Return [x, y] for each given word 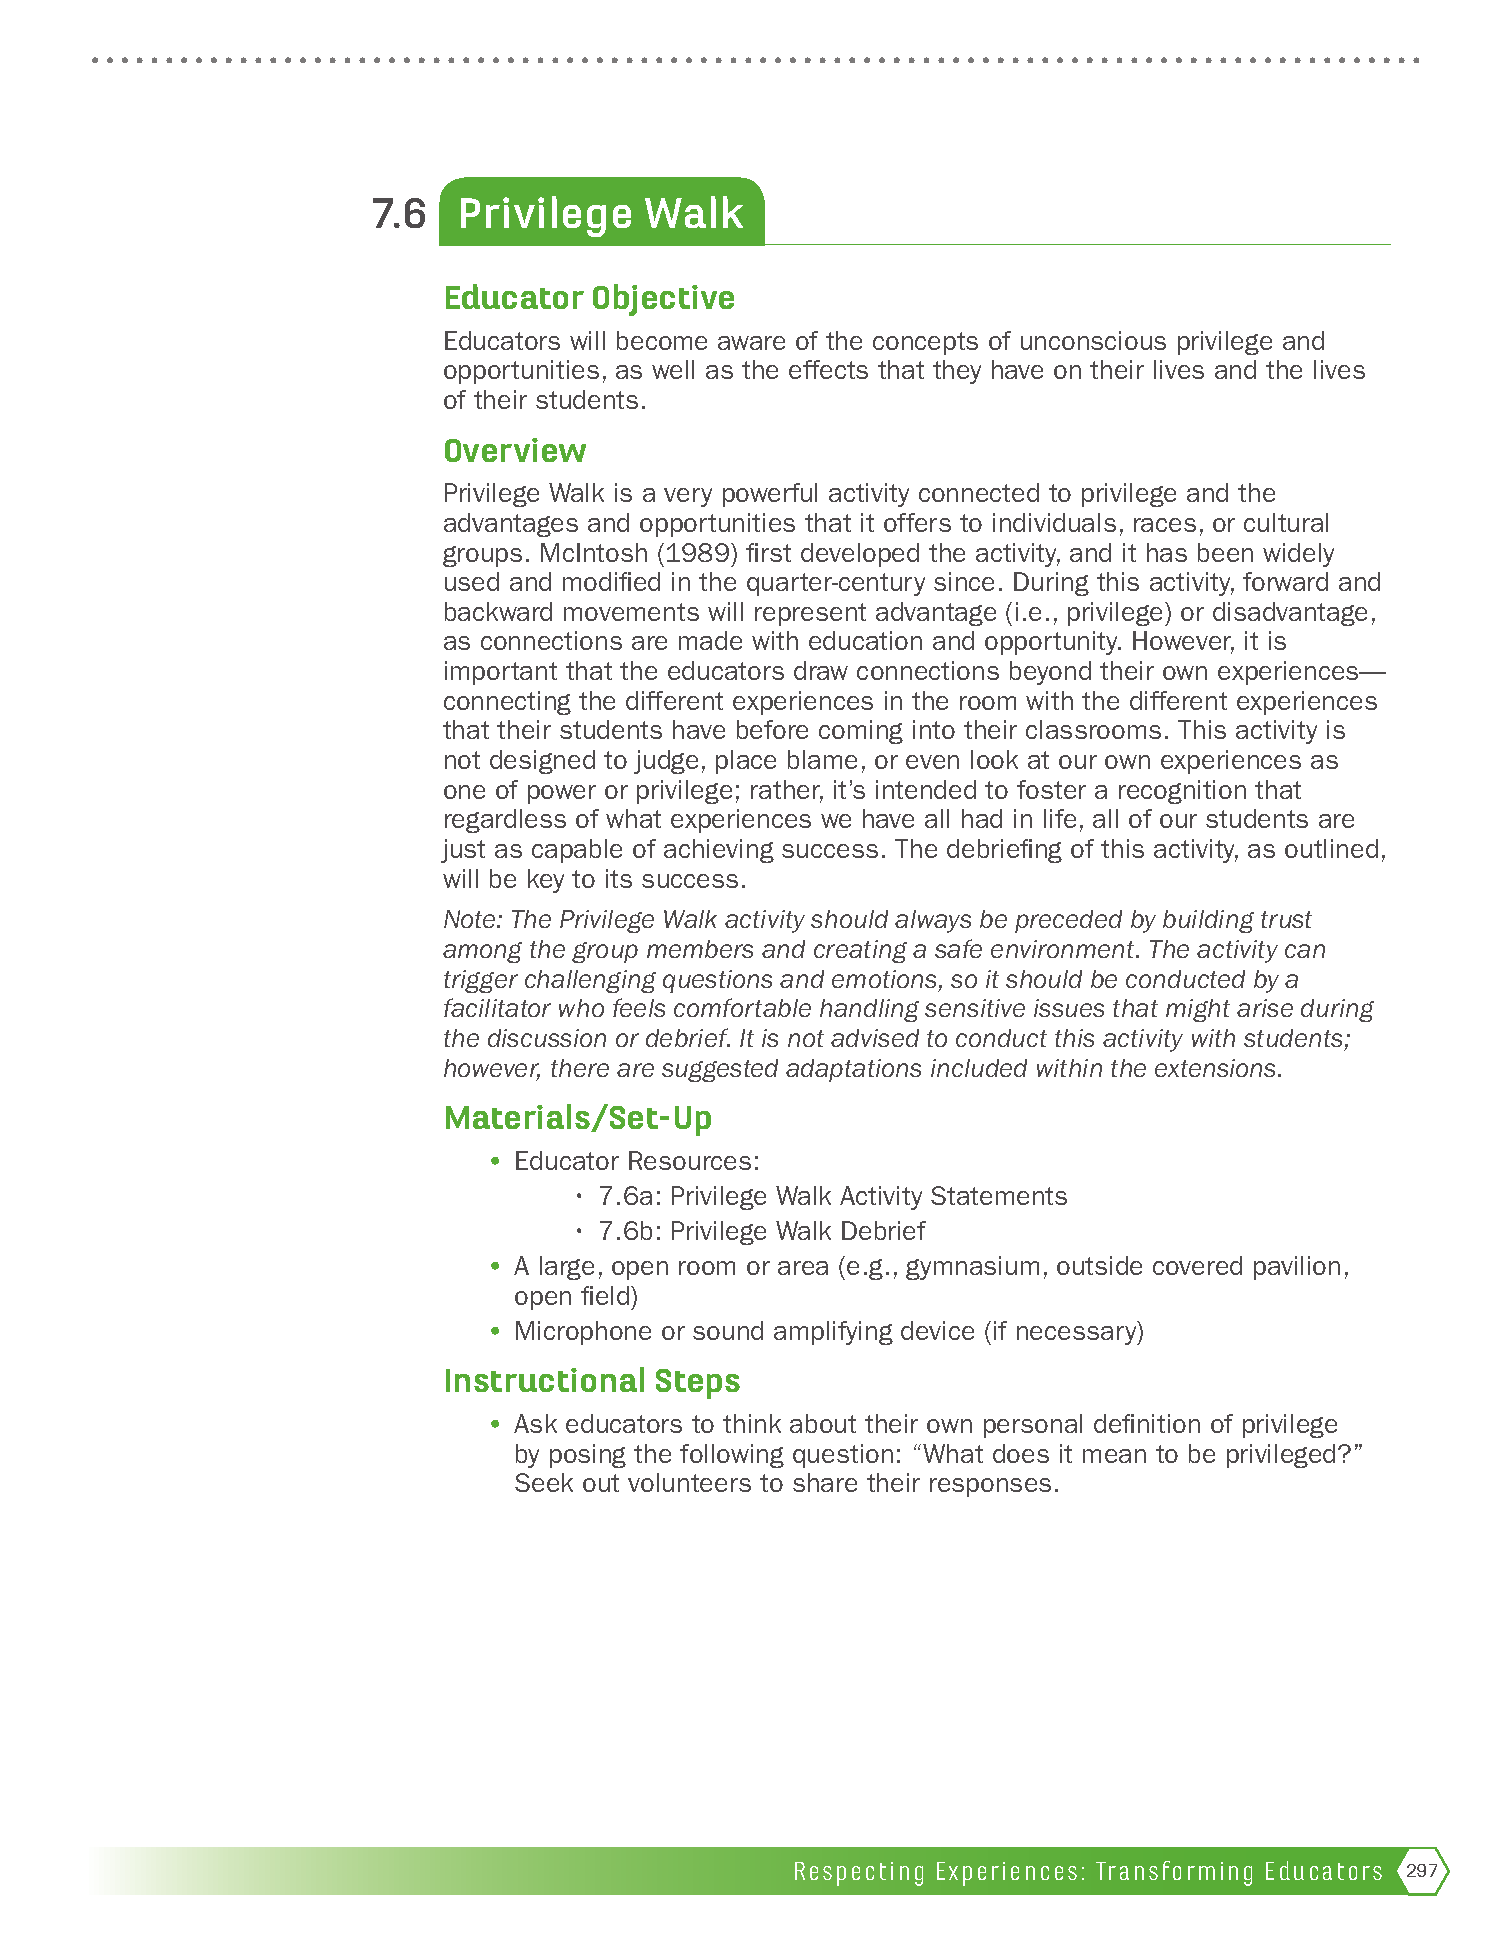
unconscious [1093, 340]
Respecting [859, 1874]
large [567, 1268]
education [865, 640]
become [662, 340]
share [825, 1482]
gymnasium [972, 1268]
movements [631, 612]
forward [1285, 581]
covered [1197, 1265]
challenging [590, 981]
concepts [925, 343]
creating [860, 951]
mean [1114, 1456]
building [1208, 921]
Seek [544, 1482]
